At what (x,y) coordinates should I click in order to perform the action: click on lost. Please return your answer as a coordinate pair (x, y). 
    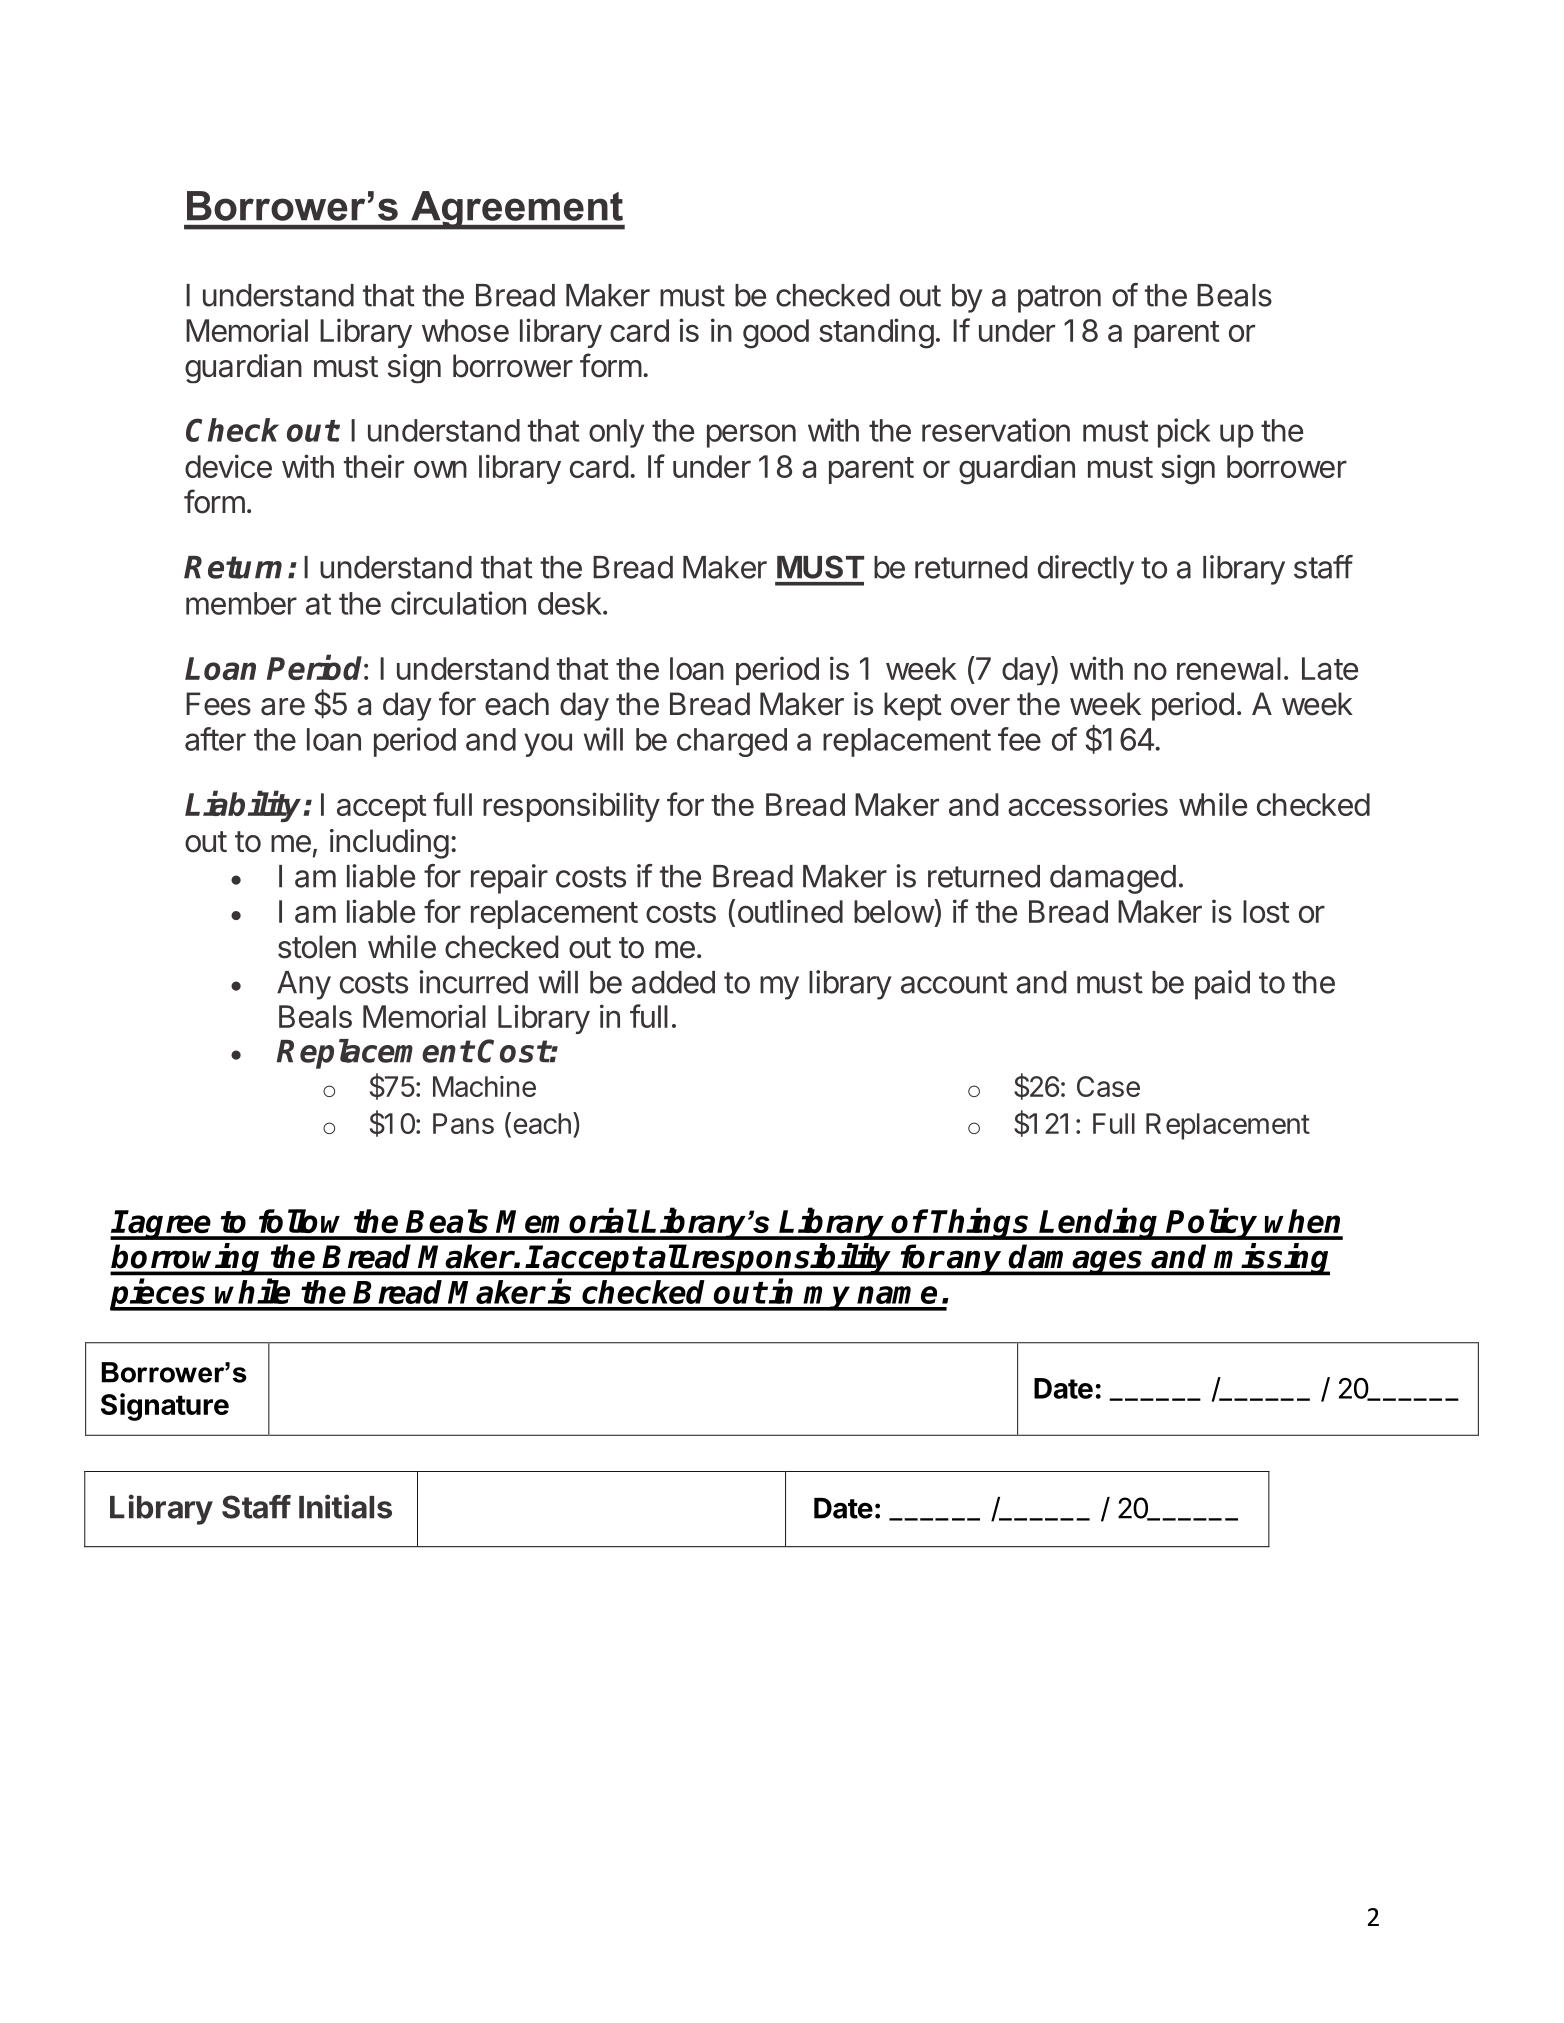
    Looking at the image, I should click on (1266, 911).
